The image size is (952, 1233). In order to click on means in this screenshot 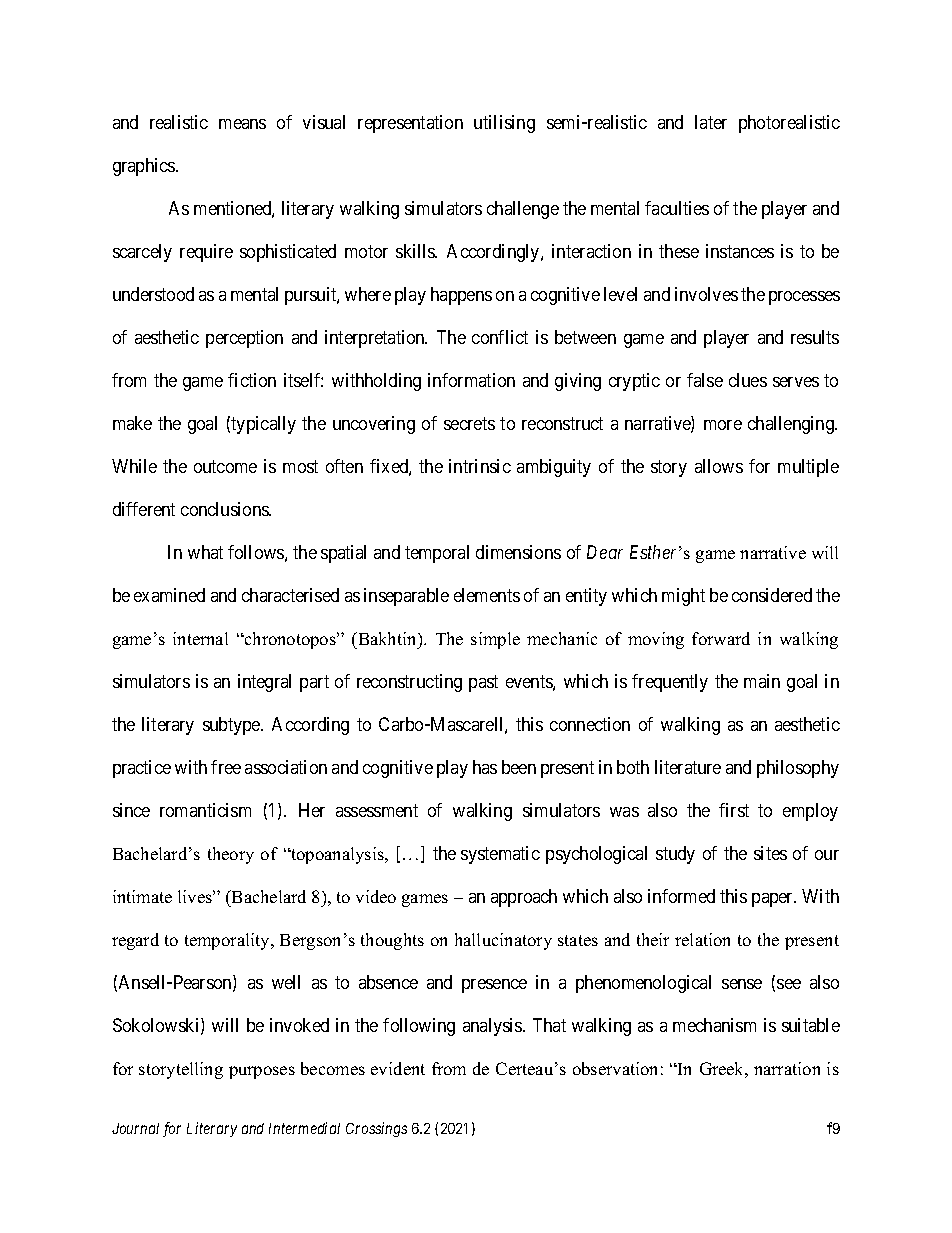, I will do `click(242, 124)`.
